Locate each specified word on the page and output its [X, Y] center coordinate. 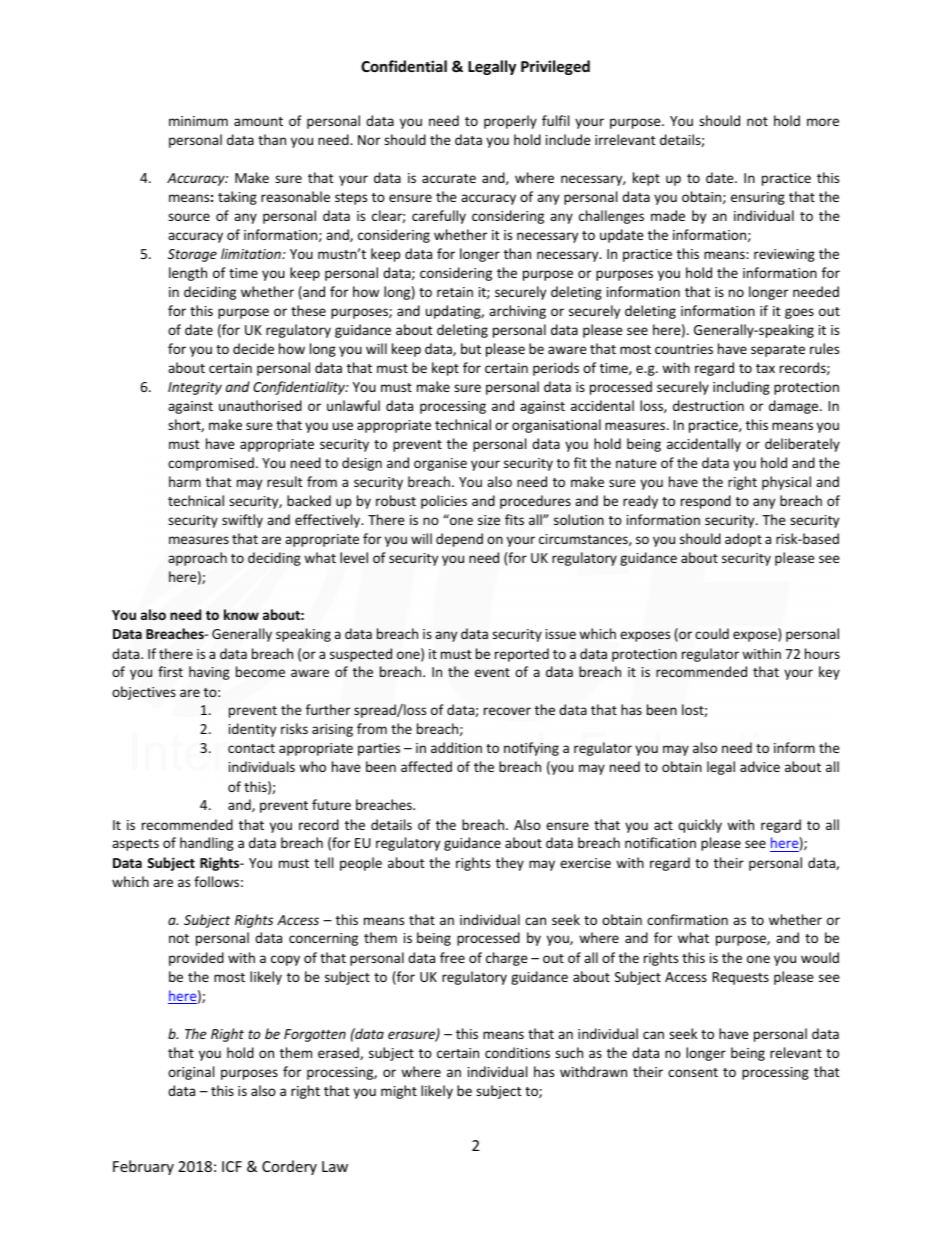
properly [510, 122]
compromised [211, 464]
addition [456, 747]
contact [251, 748]
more [823, 122]
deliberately [802, 445]
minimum [198, 121]
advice [760, 766]
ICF [232, 1166]
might [399, 1092]
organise [440, 464]
